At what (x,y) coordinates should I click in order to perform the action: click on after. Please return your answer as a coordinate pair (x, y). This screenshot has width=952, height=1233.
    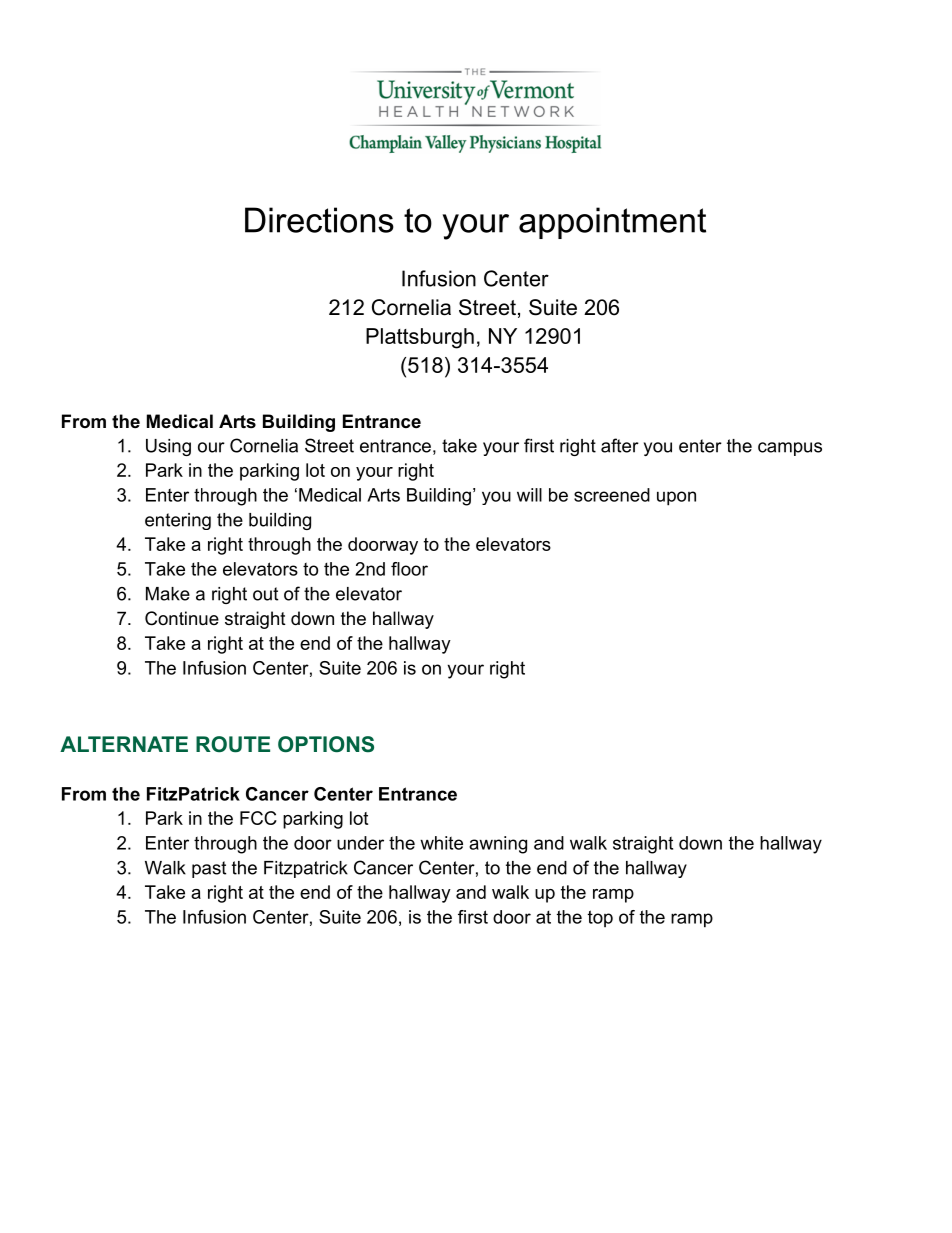
    Looking at the image, I should click on (620, 445).
